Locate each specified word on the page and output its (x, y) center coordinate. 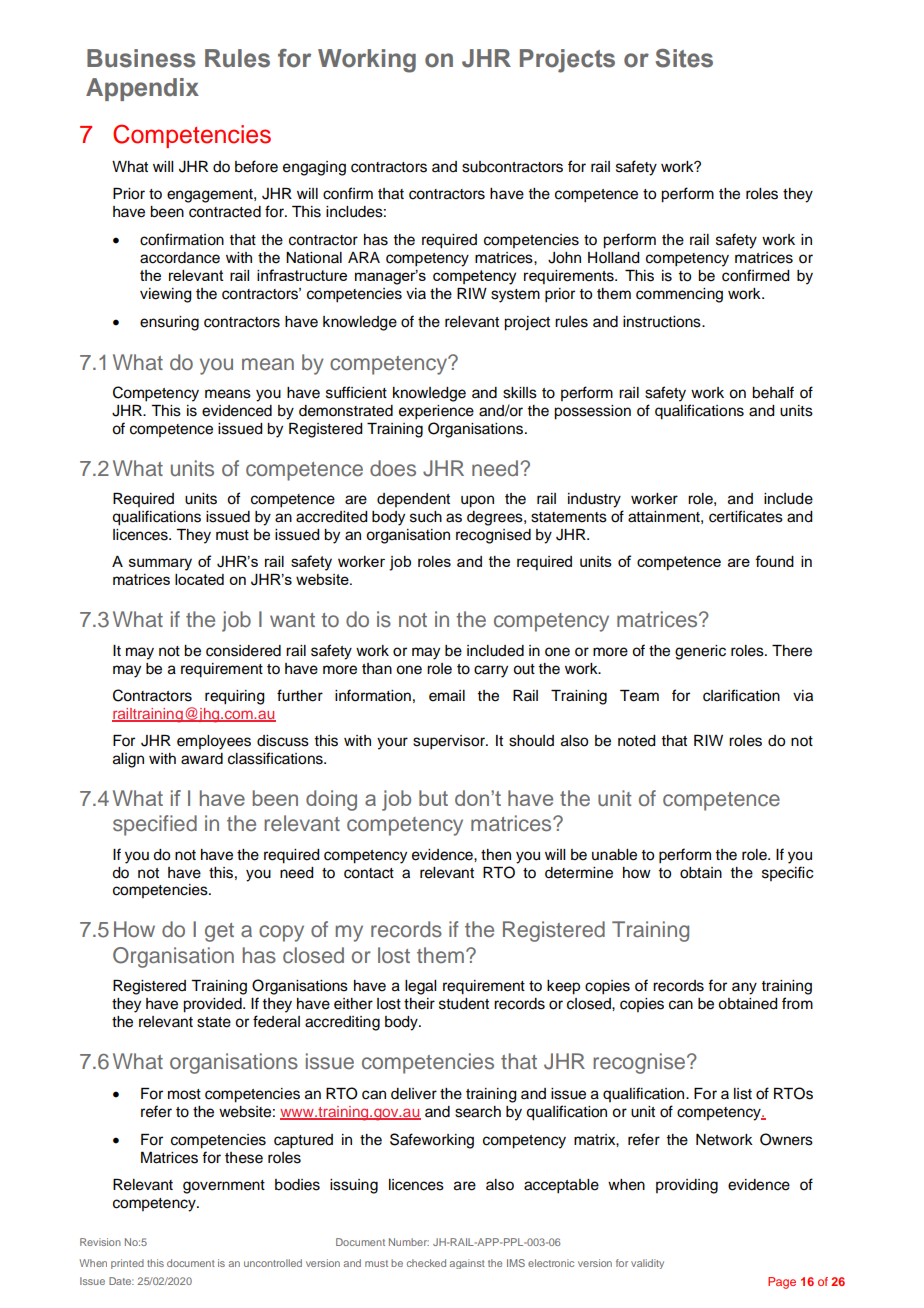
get (219, 932)
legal (420, 987)
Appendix (142, 89)
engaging (314, 168)
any (744, 988)
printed (127, 1264)
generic (700, 652)
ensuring (169, 323)
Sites (684, 58)
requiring (235, 697)
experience (436, 412)
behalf (773, 392)
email (447, 696)
